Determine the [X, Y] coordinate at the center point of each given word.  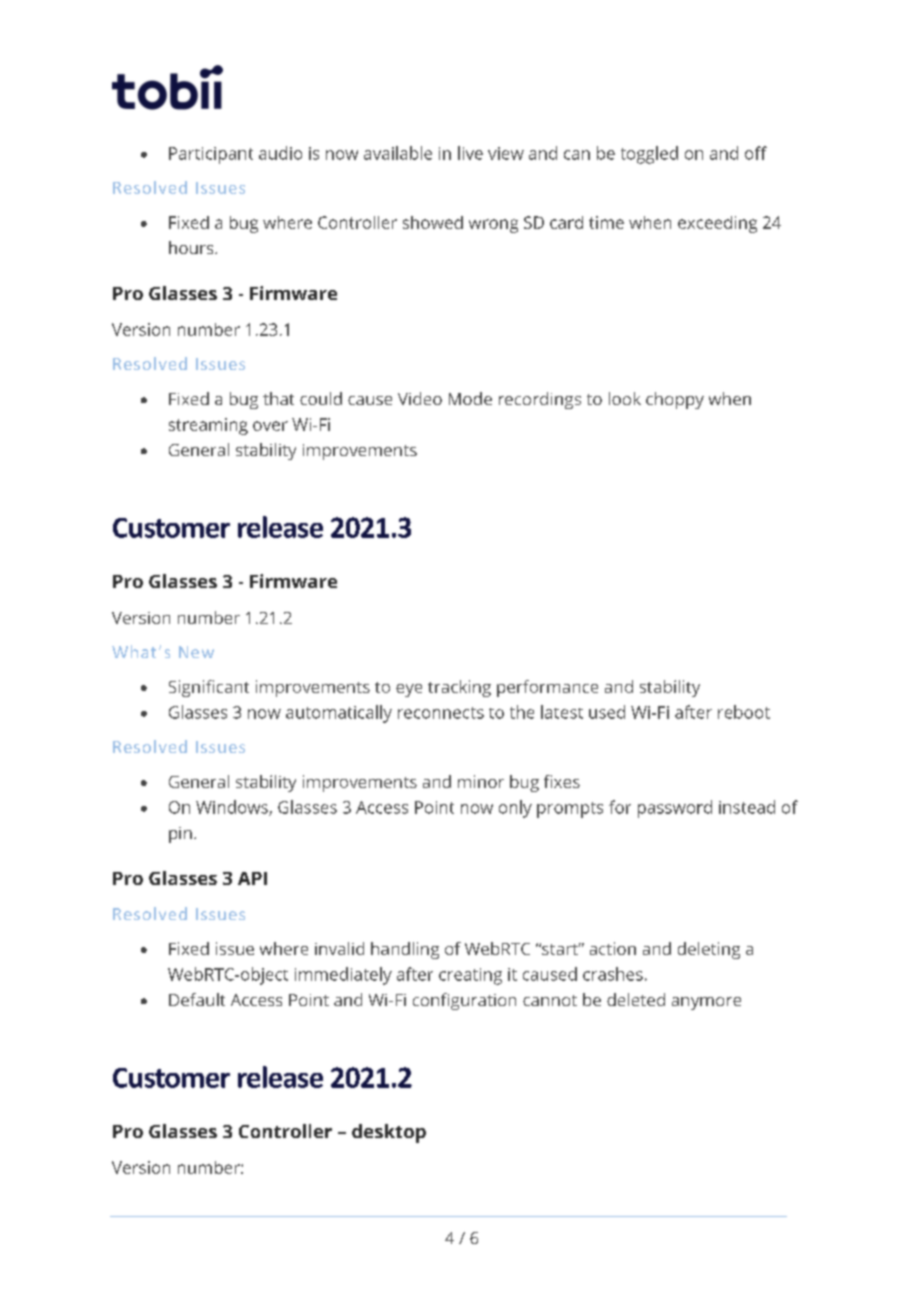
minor [481, 781]
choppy [675, 400]
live [470, 153]
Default [197, 999]
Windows [233, 808]
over [270, 426]
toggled [649, 155]
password [675, 809]
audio [280, 153]
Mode [470, 398]
